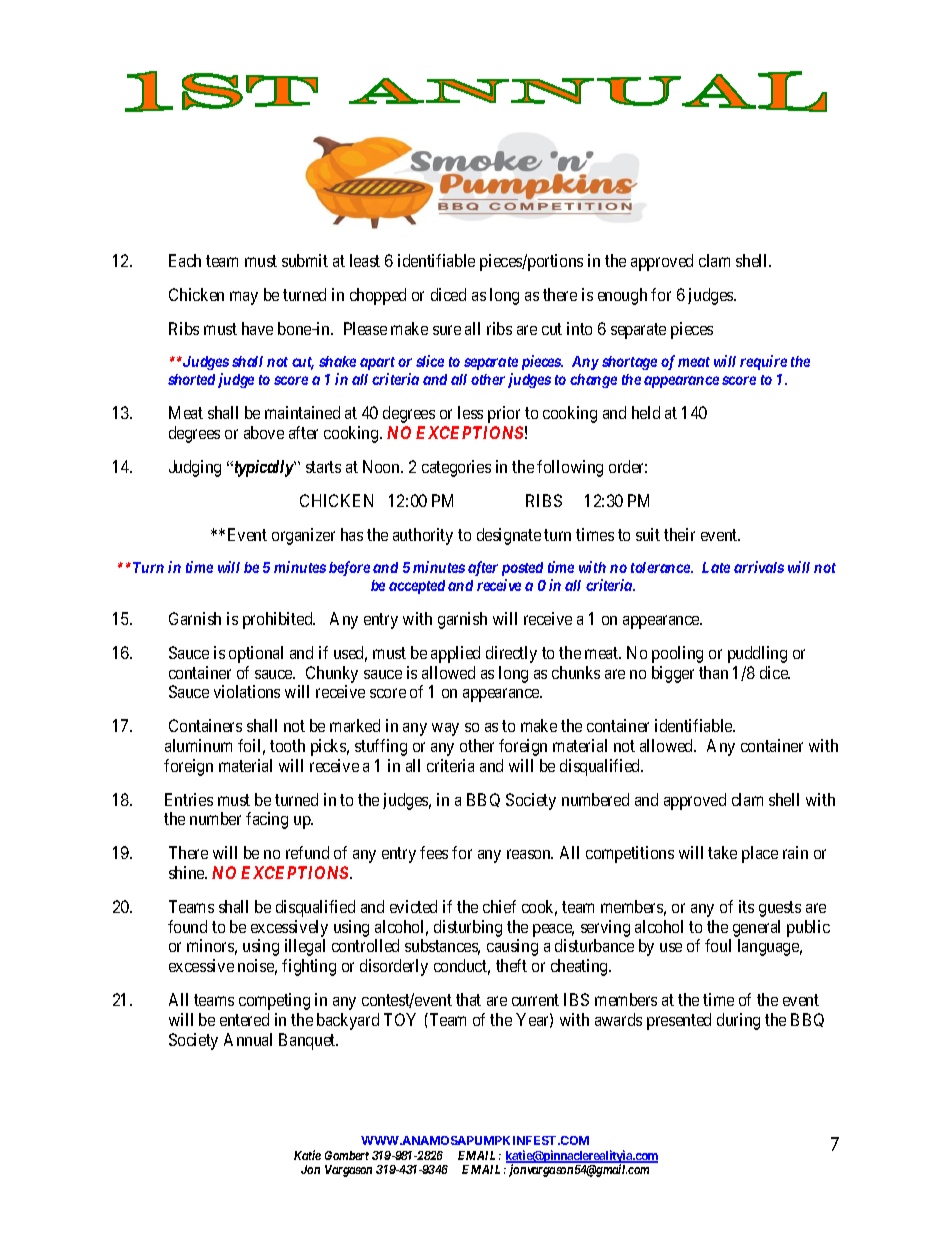 The width and height of the screenshot is (952, 1233). I want to click on take, so click(722, 852).
